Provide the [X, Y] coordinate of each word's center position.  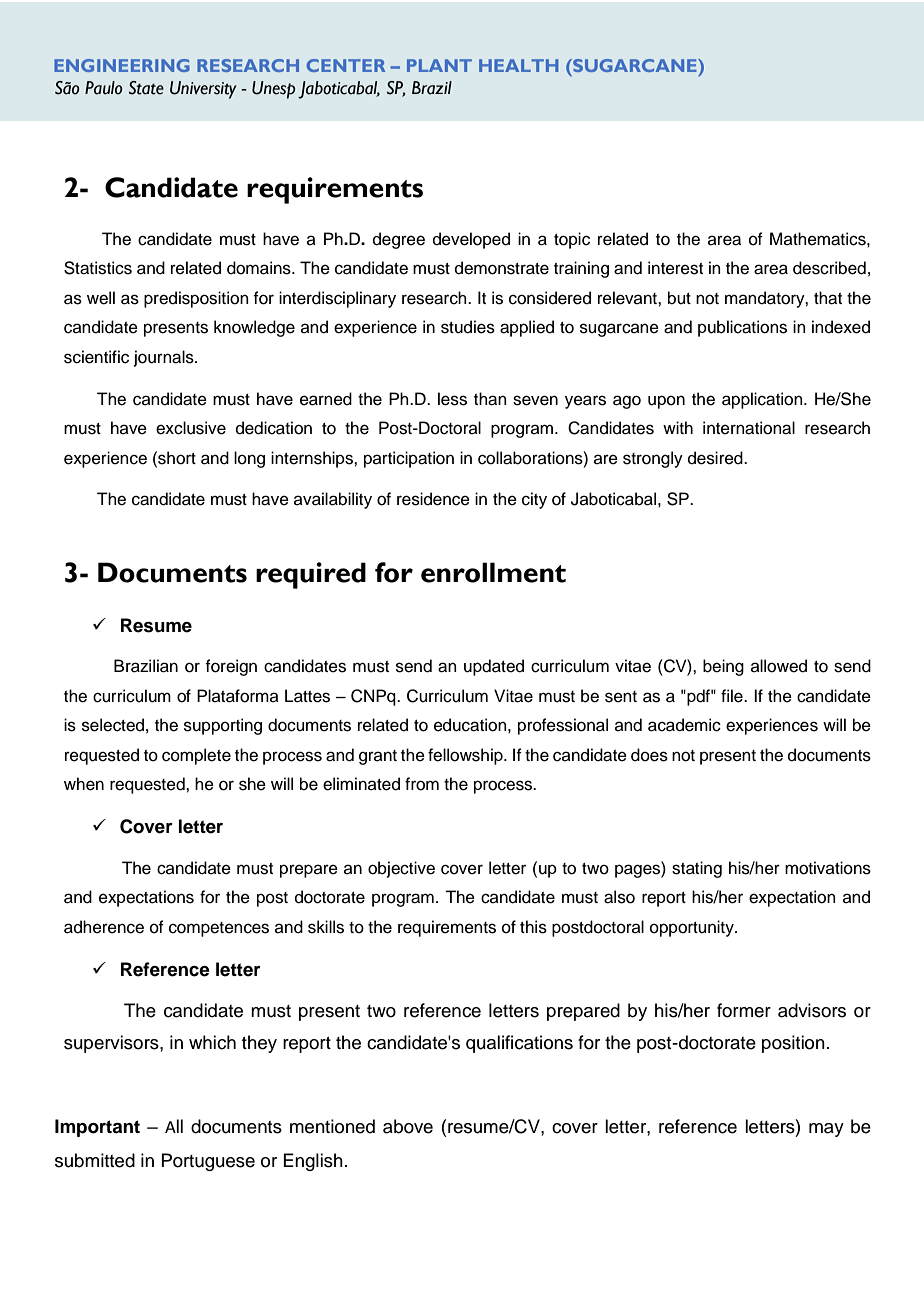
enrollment [493, 572]
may [826, 1130]
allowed [779, 666]
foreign [231, 667]
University [203, 90]
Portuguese [208, 1162]
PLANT [439, 65]
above [408, 1126]
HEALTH [518, 65]
